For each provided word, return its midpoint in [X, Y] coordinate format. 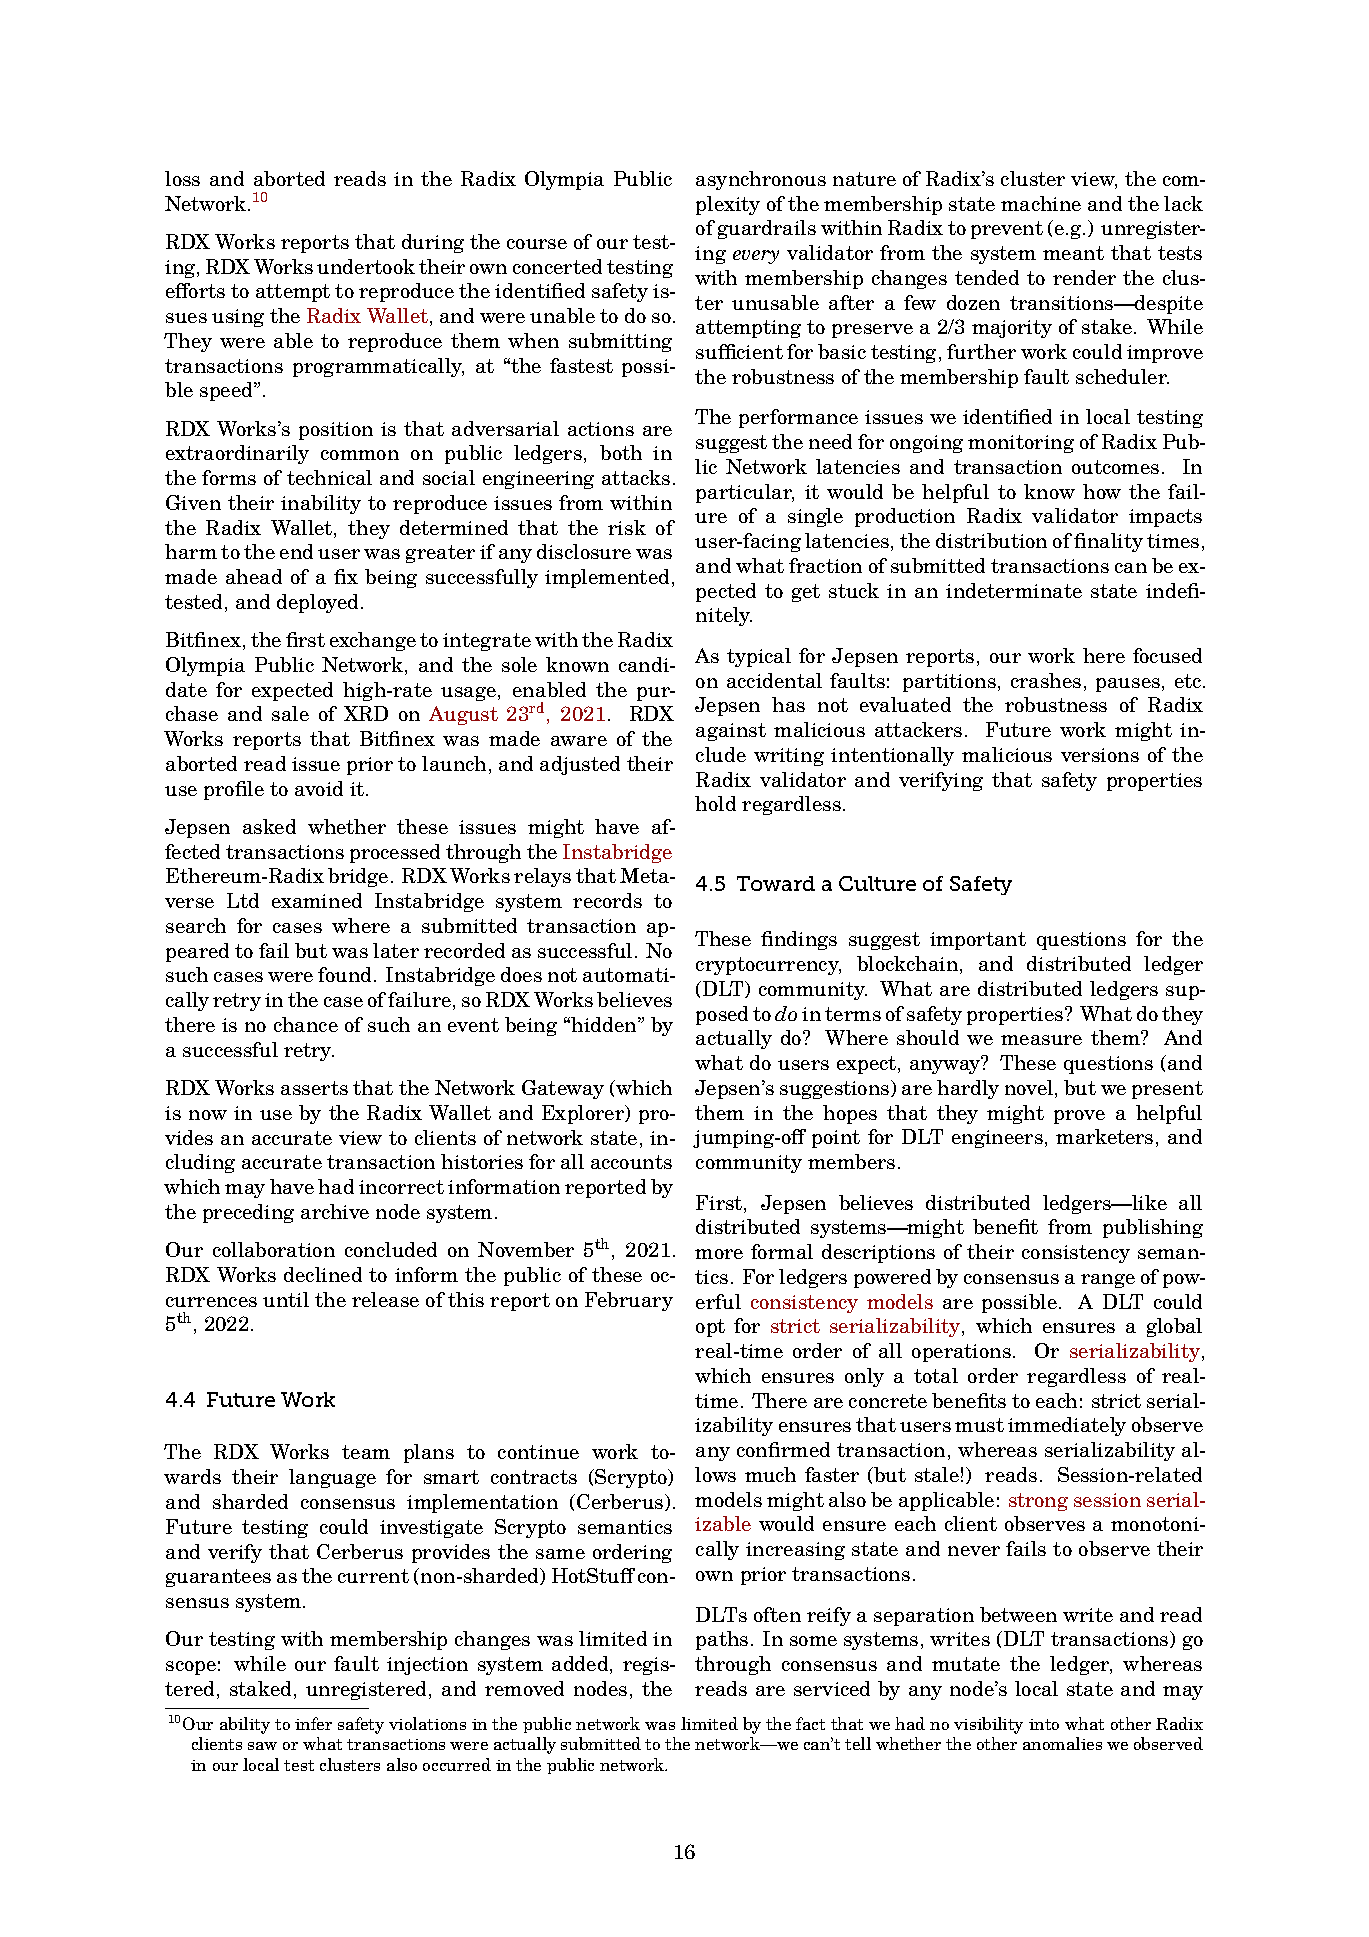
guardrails [767, 229]
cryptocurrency [768, 966]
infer [313, 1723]
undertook [366, 266]
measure [1041, 1040]
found [346, 974]
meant [1073, 253]
